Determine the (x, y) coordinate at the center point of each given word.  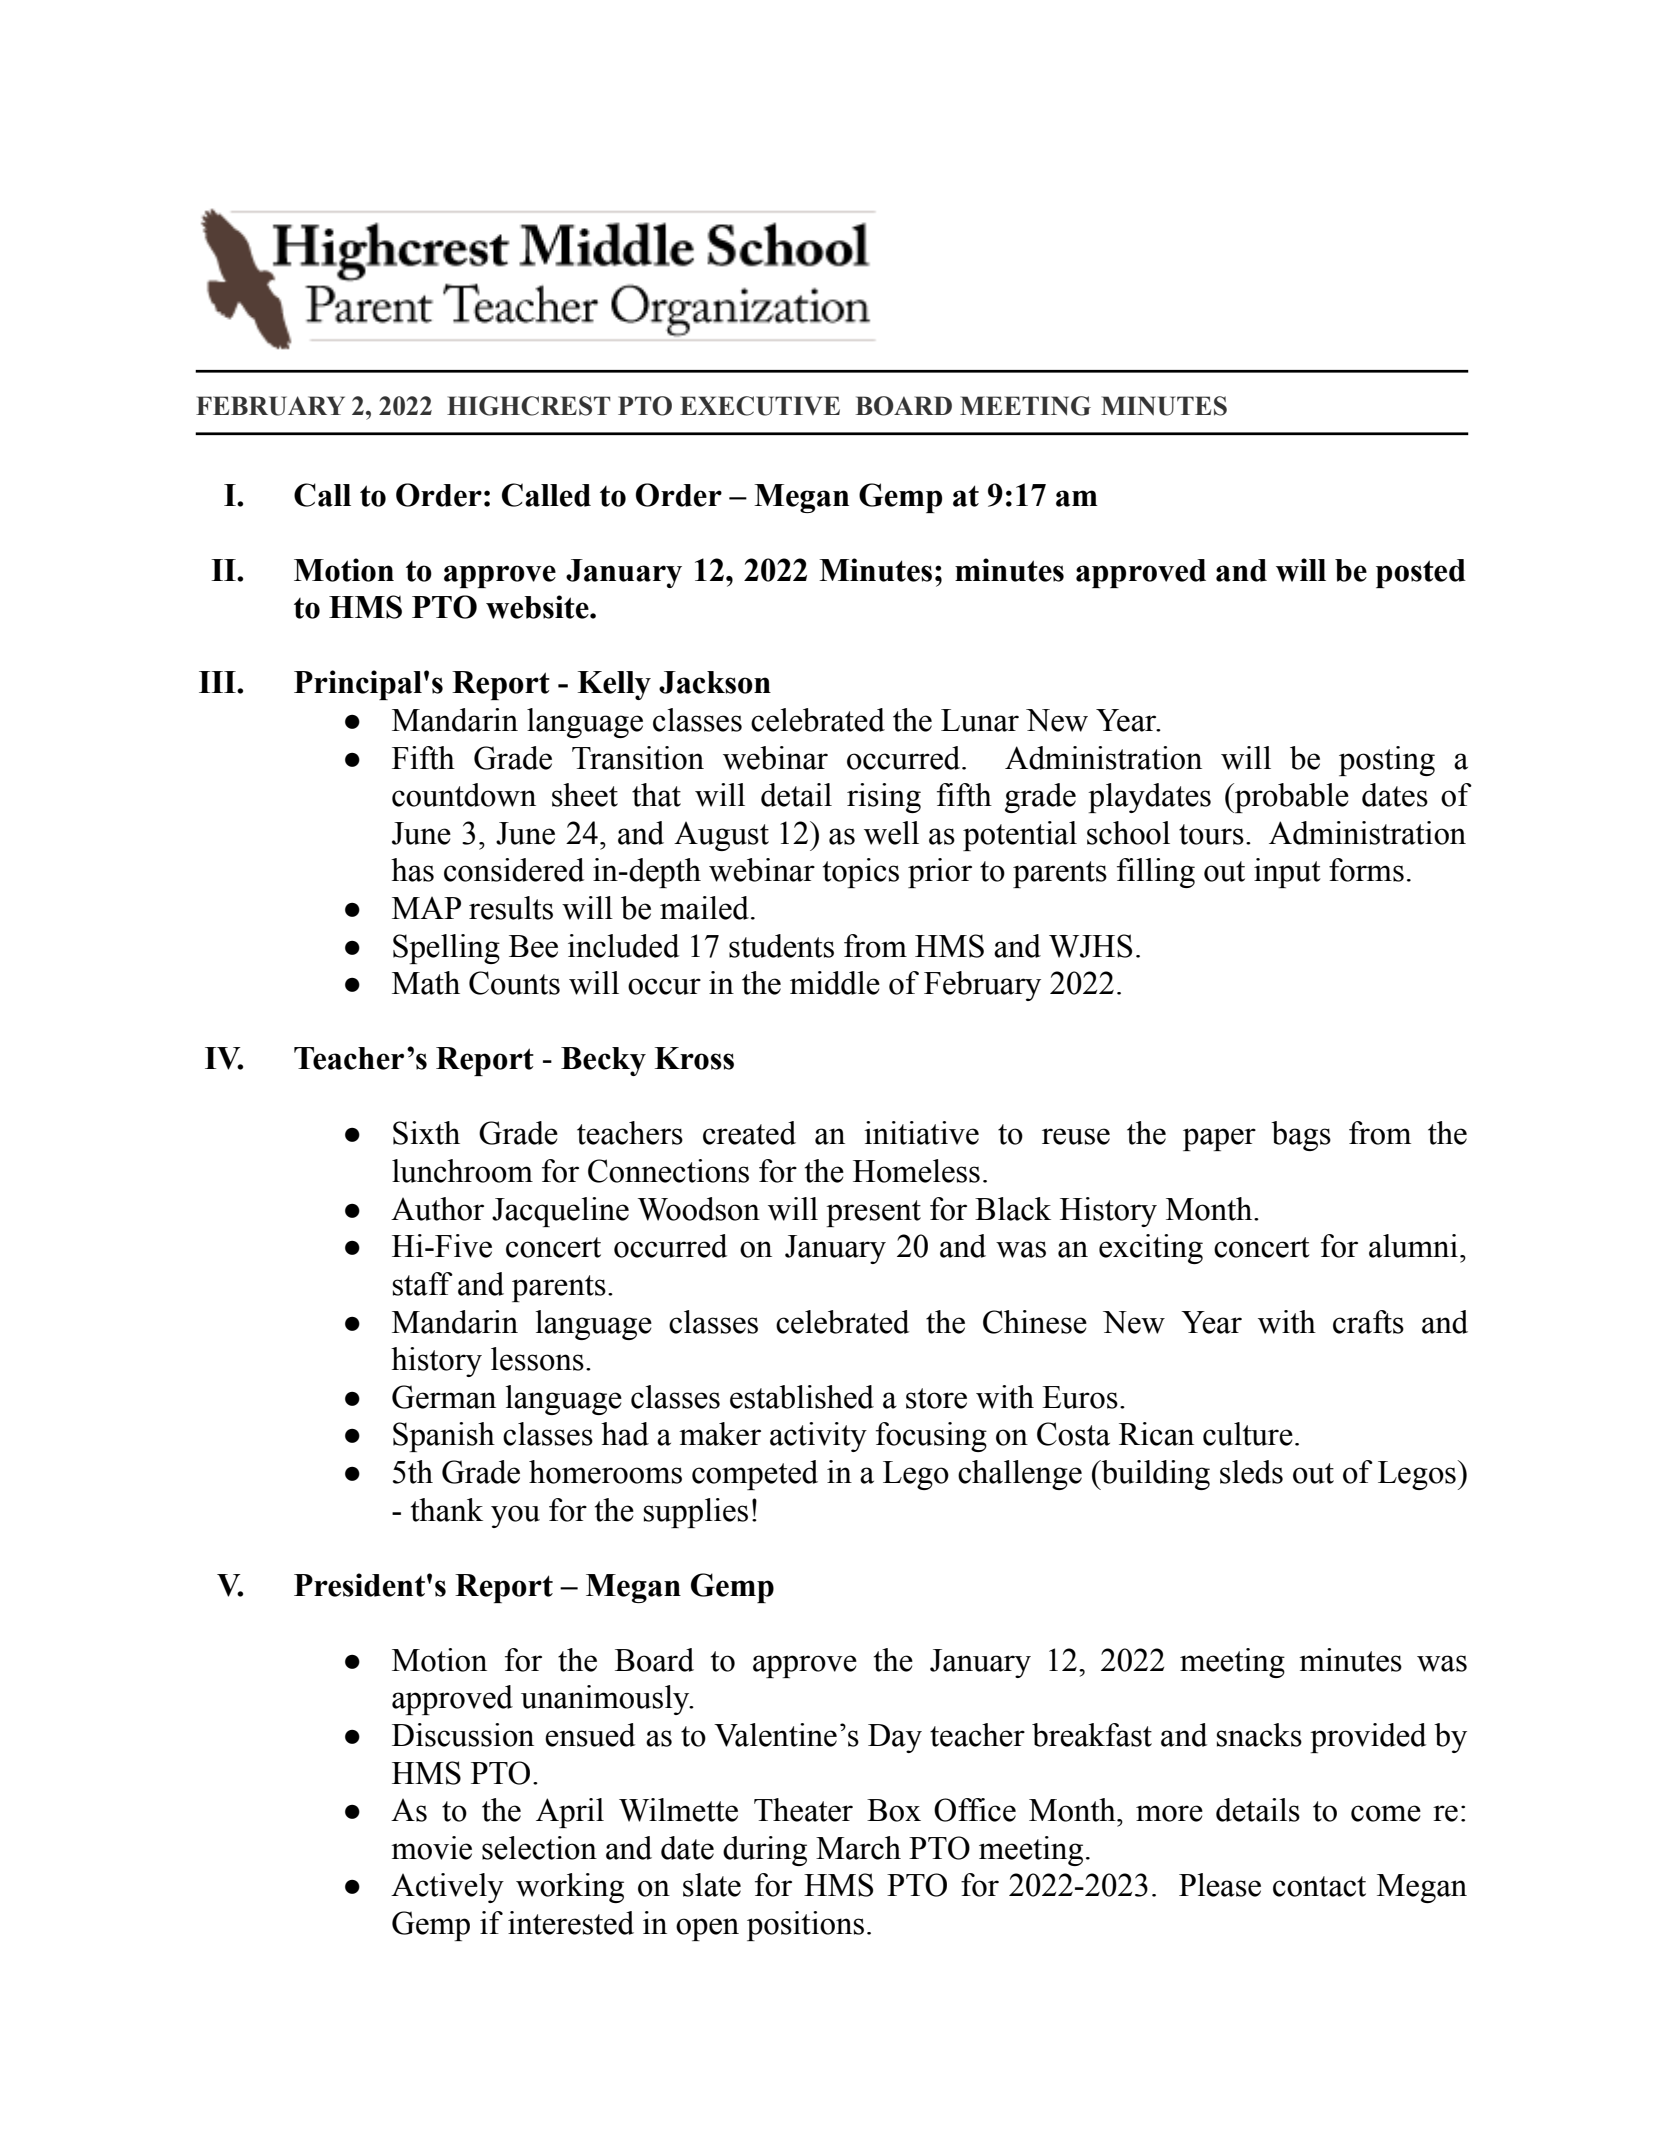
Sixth (426, 1133)
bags (1301, 1136)
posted (1421, 573)
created (749, 1133)
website (538, 607)
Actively (447, 1888)
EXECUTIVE (760, 406)
